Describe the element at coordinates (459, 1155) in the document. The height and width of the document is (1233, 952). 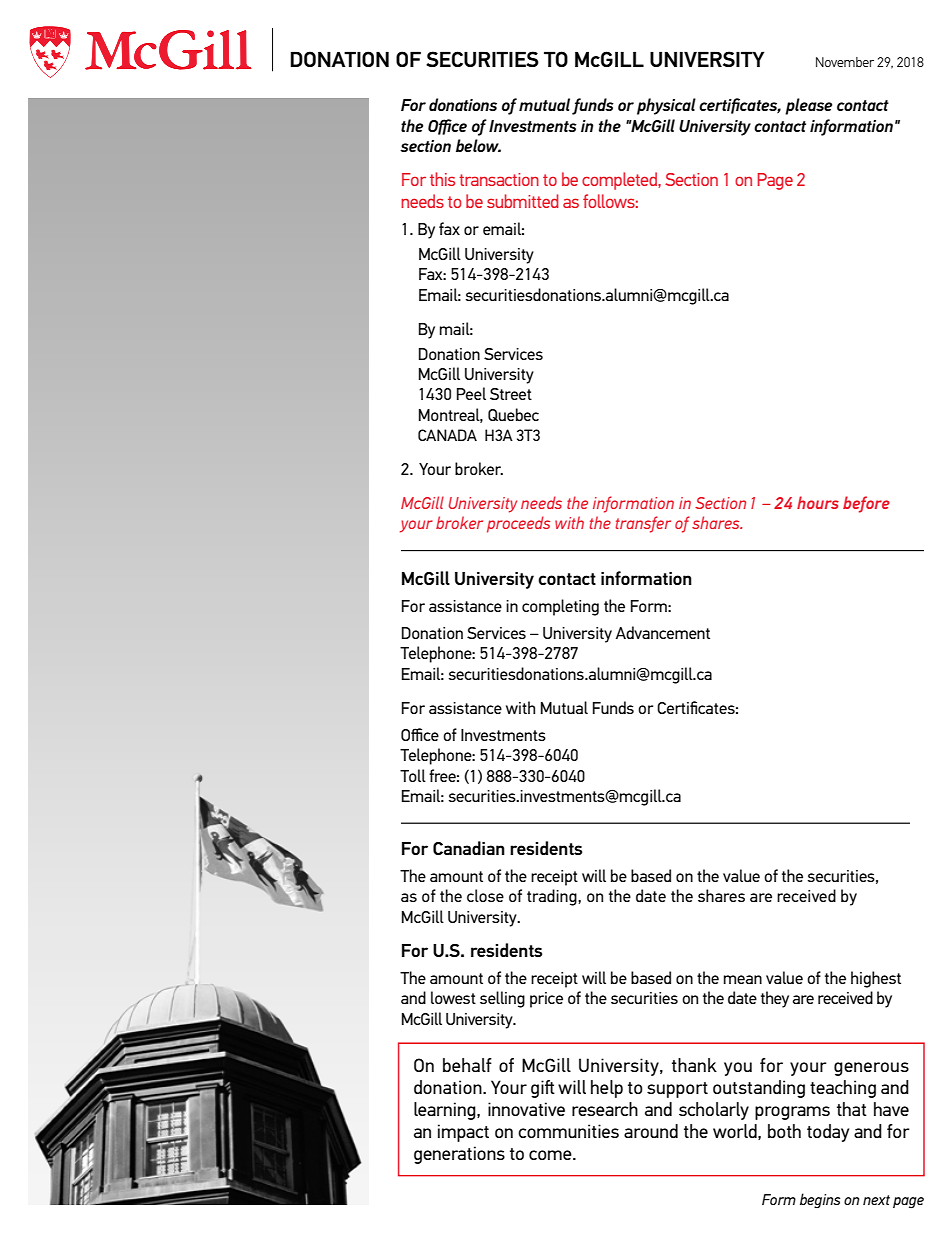
I see `generations` at that location.
